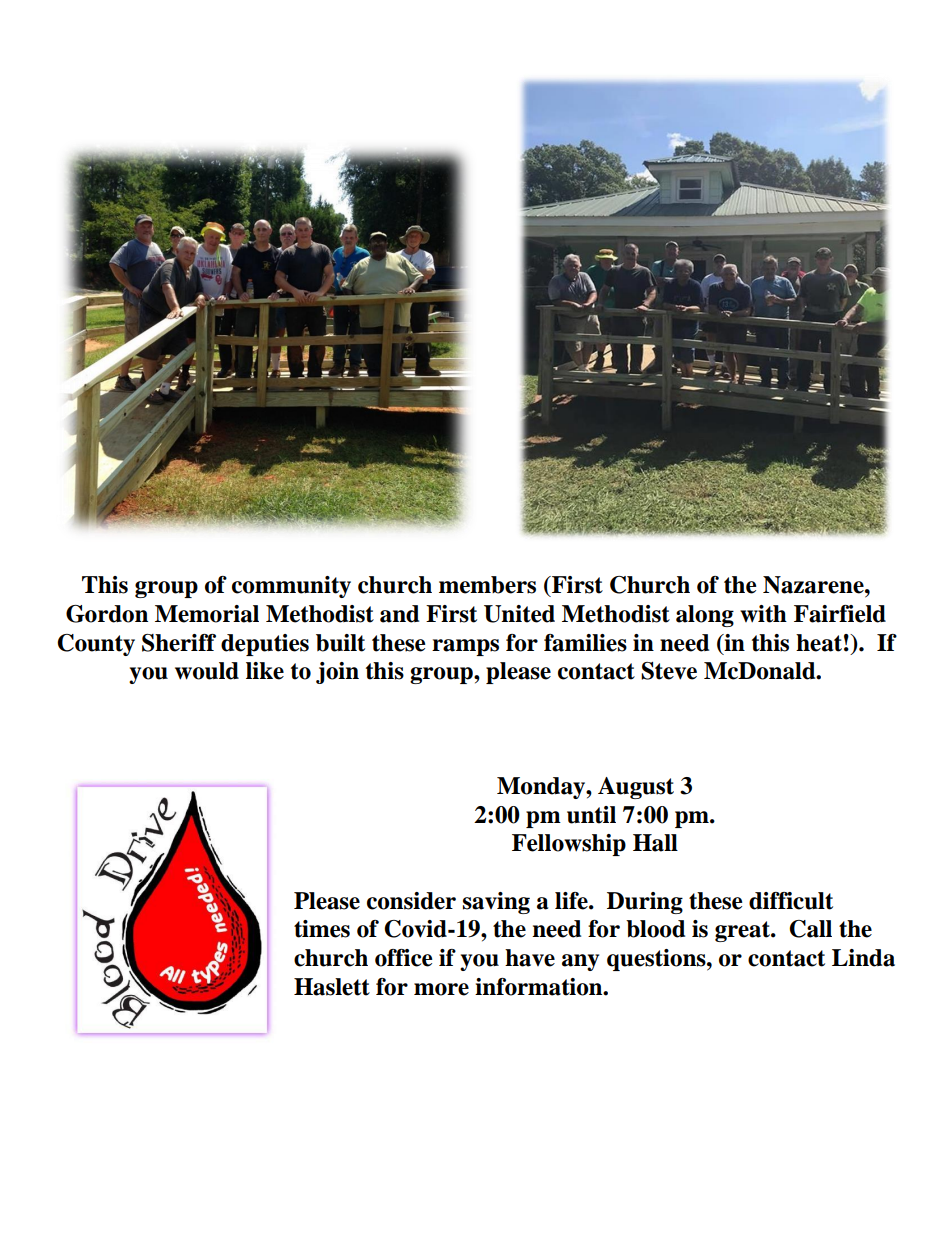 This screenshot has width=952, height=1233. I want to click on Fellowship, so click(569, 845).
